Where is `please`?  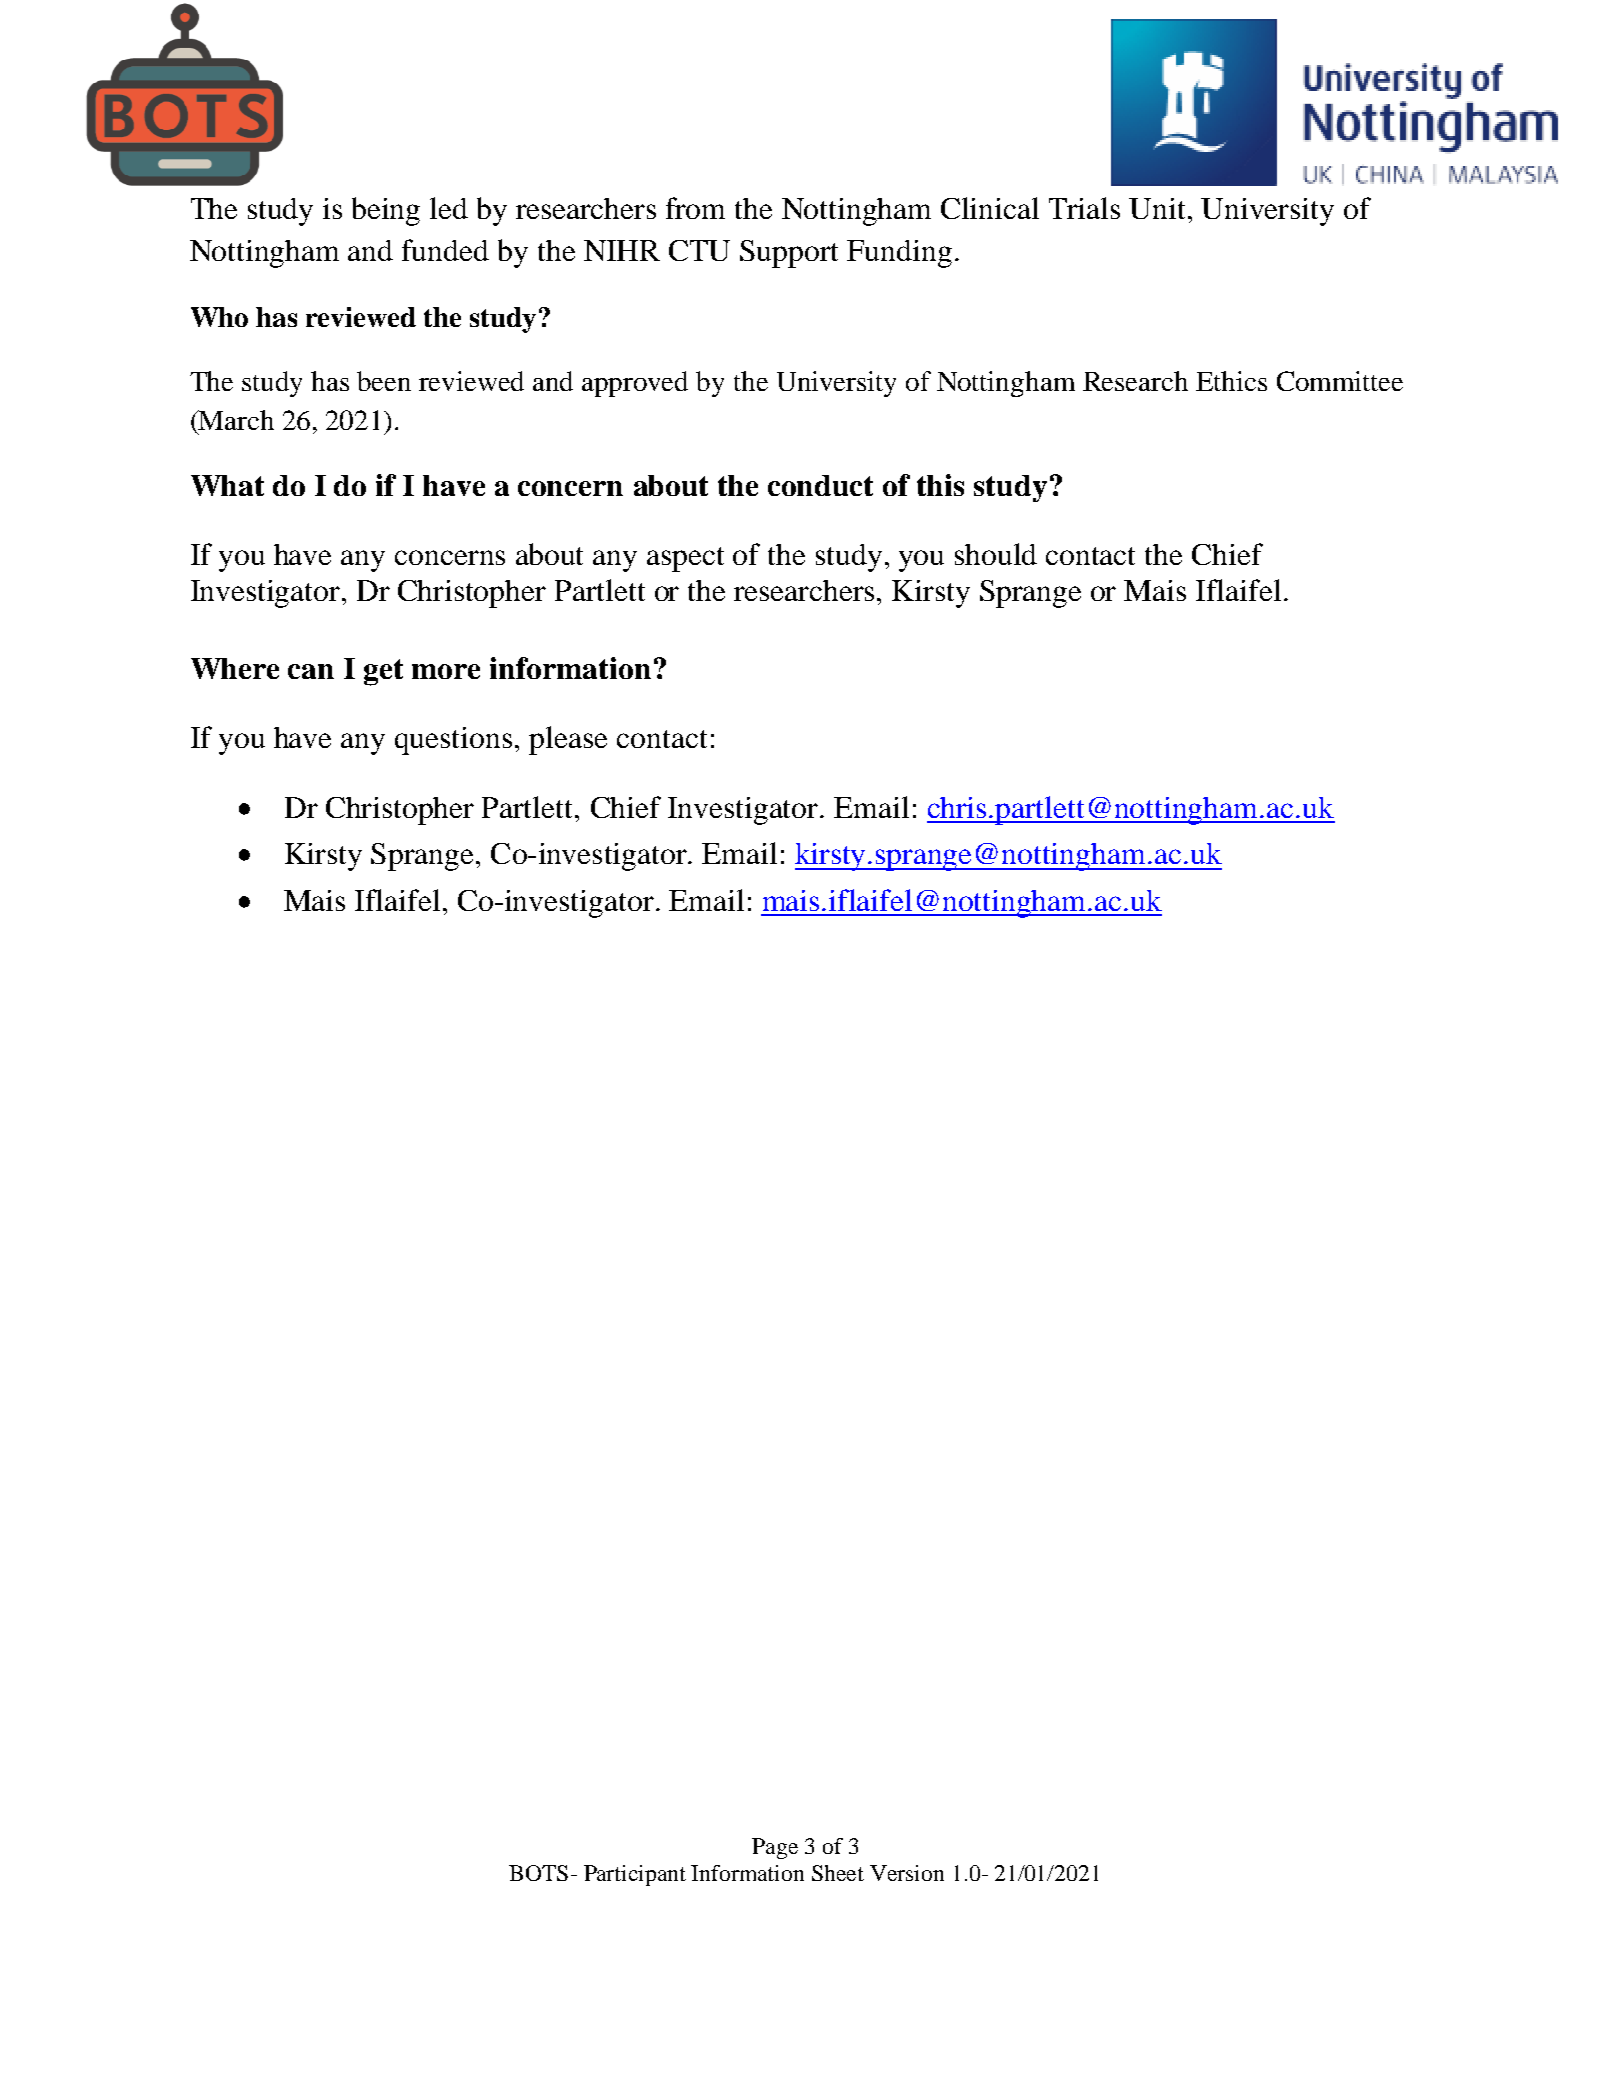 please is located at coordinates (568, 740).
